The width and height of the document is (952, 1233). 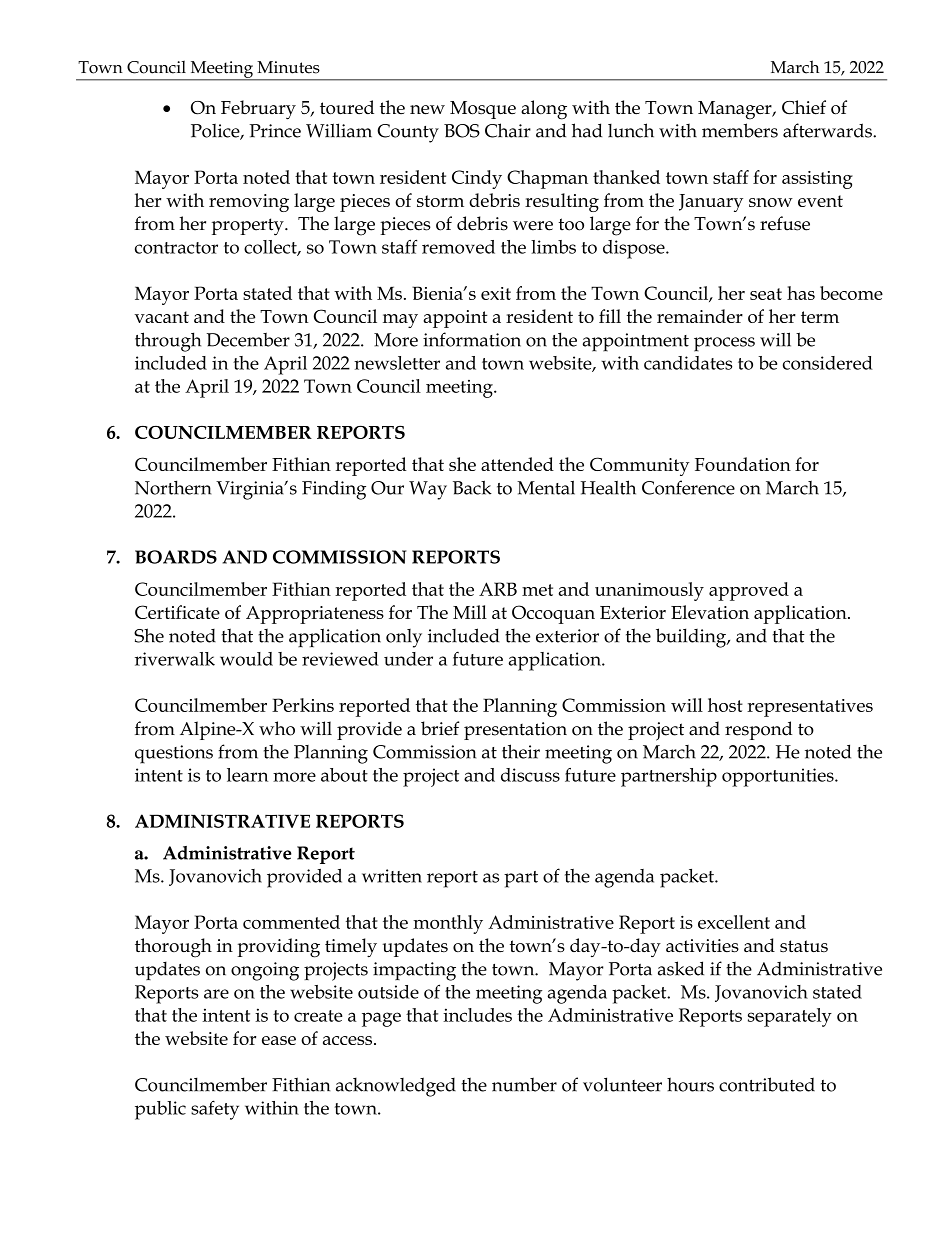 I want to click on Mosque, so click(x=483, y=110).
